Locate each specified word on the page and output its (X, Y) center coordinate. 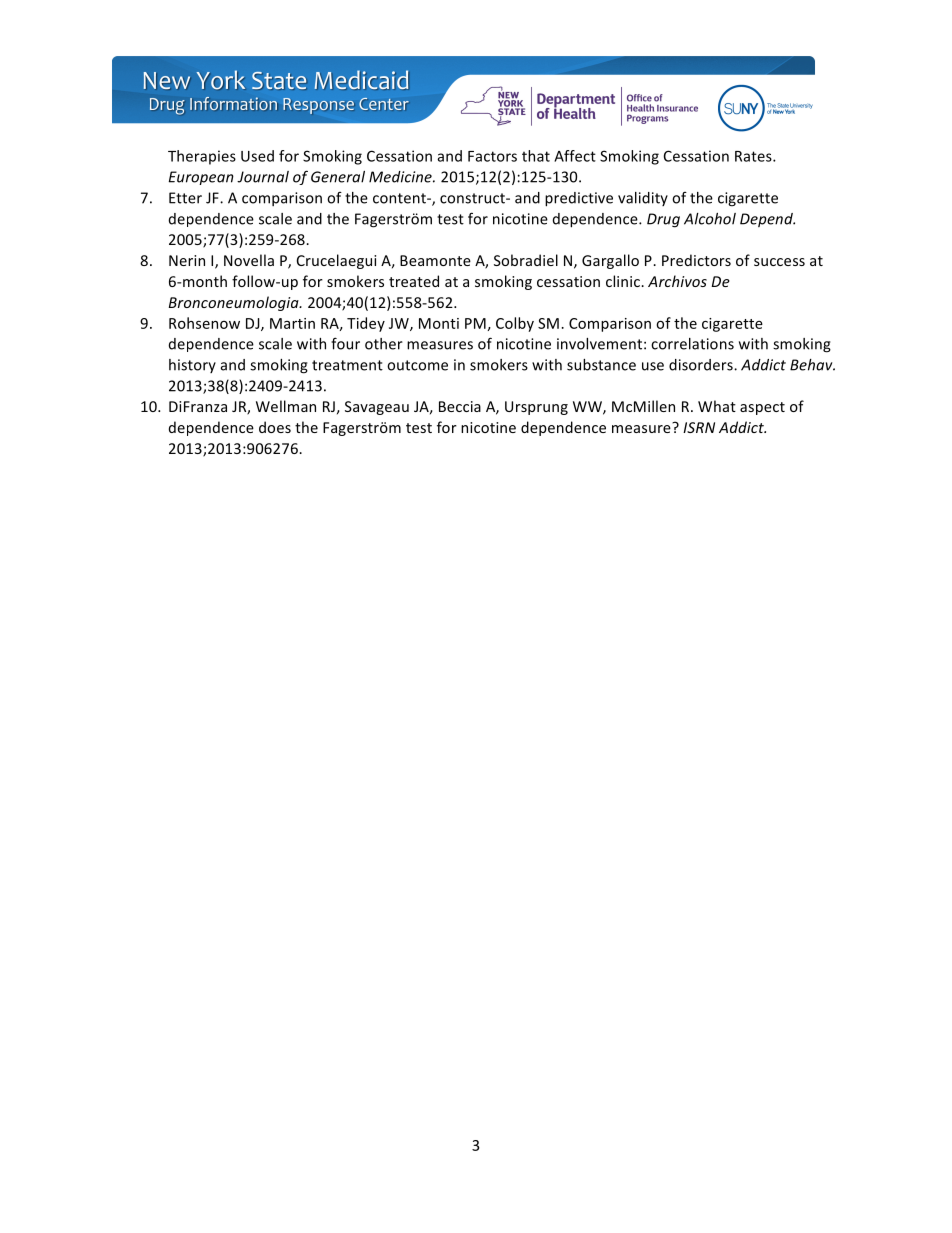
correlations (692, 344)
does (275, 427)
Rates (754, 156)
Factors (492, 156)
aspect (762, 408)
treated (414, 281)
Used (257, 156)
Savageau (377, 408)
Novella (249, 260)
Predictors (696, 260)
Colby (515, 324)
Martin (292, 323)
